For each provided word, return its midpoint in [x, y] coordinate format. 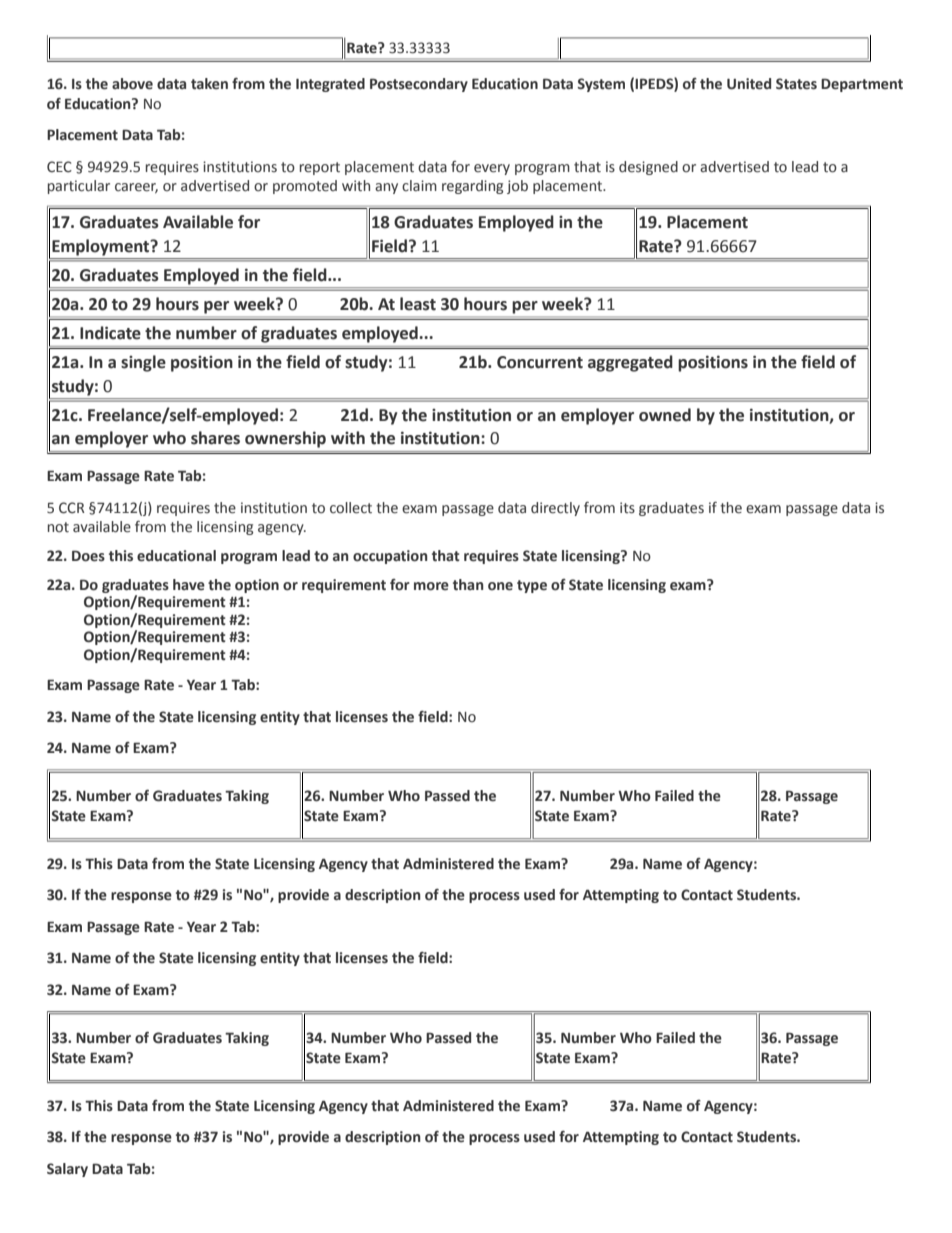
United [749, 84]
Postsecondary [419, 85]
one [500, 586]
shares [215, 438]
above [132, 84]
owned [665, 415]
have [189, 585]
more [431, 586]
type [532, 586]
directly [555, 509]
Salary [67, 1170]
